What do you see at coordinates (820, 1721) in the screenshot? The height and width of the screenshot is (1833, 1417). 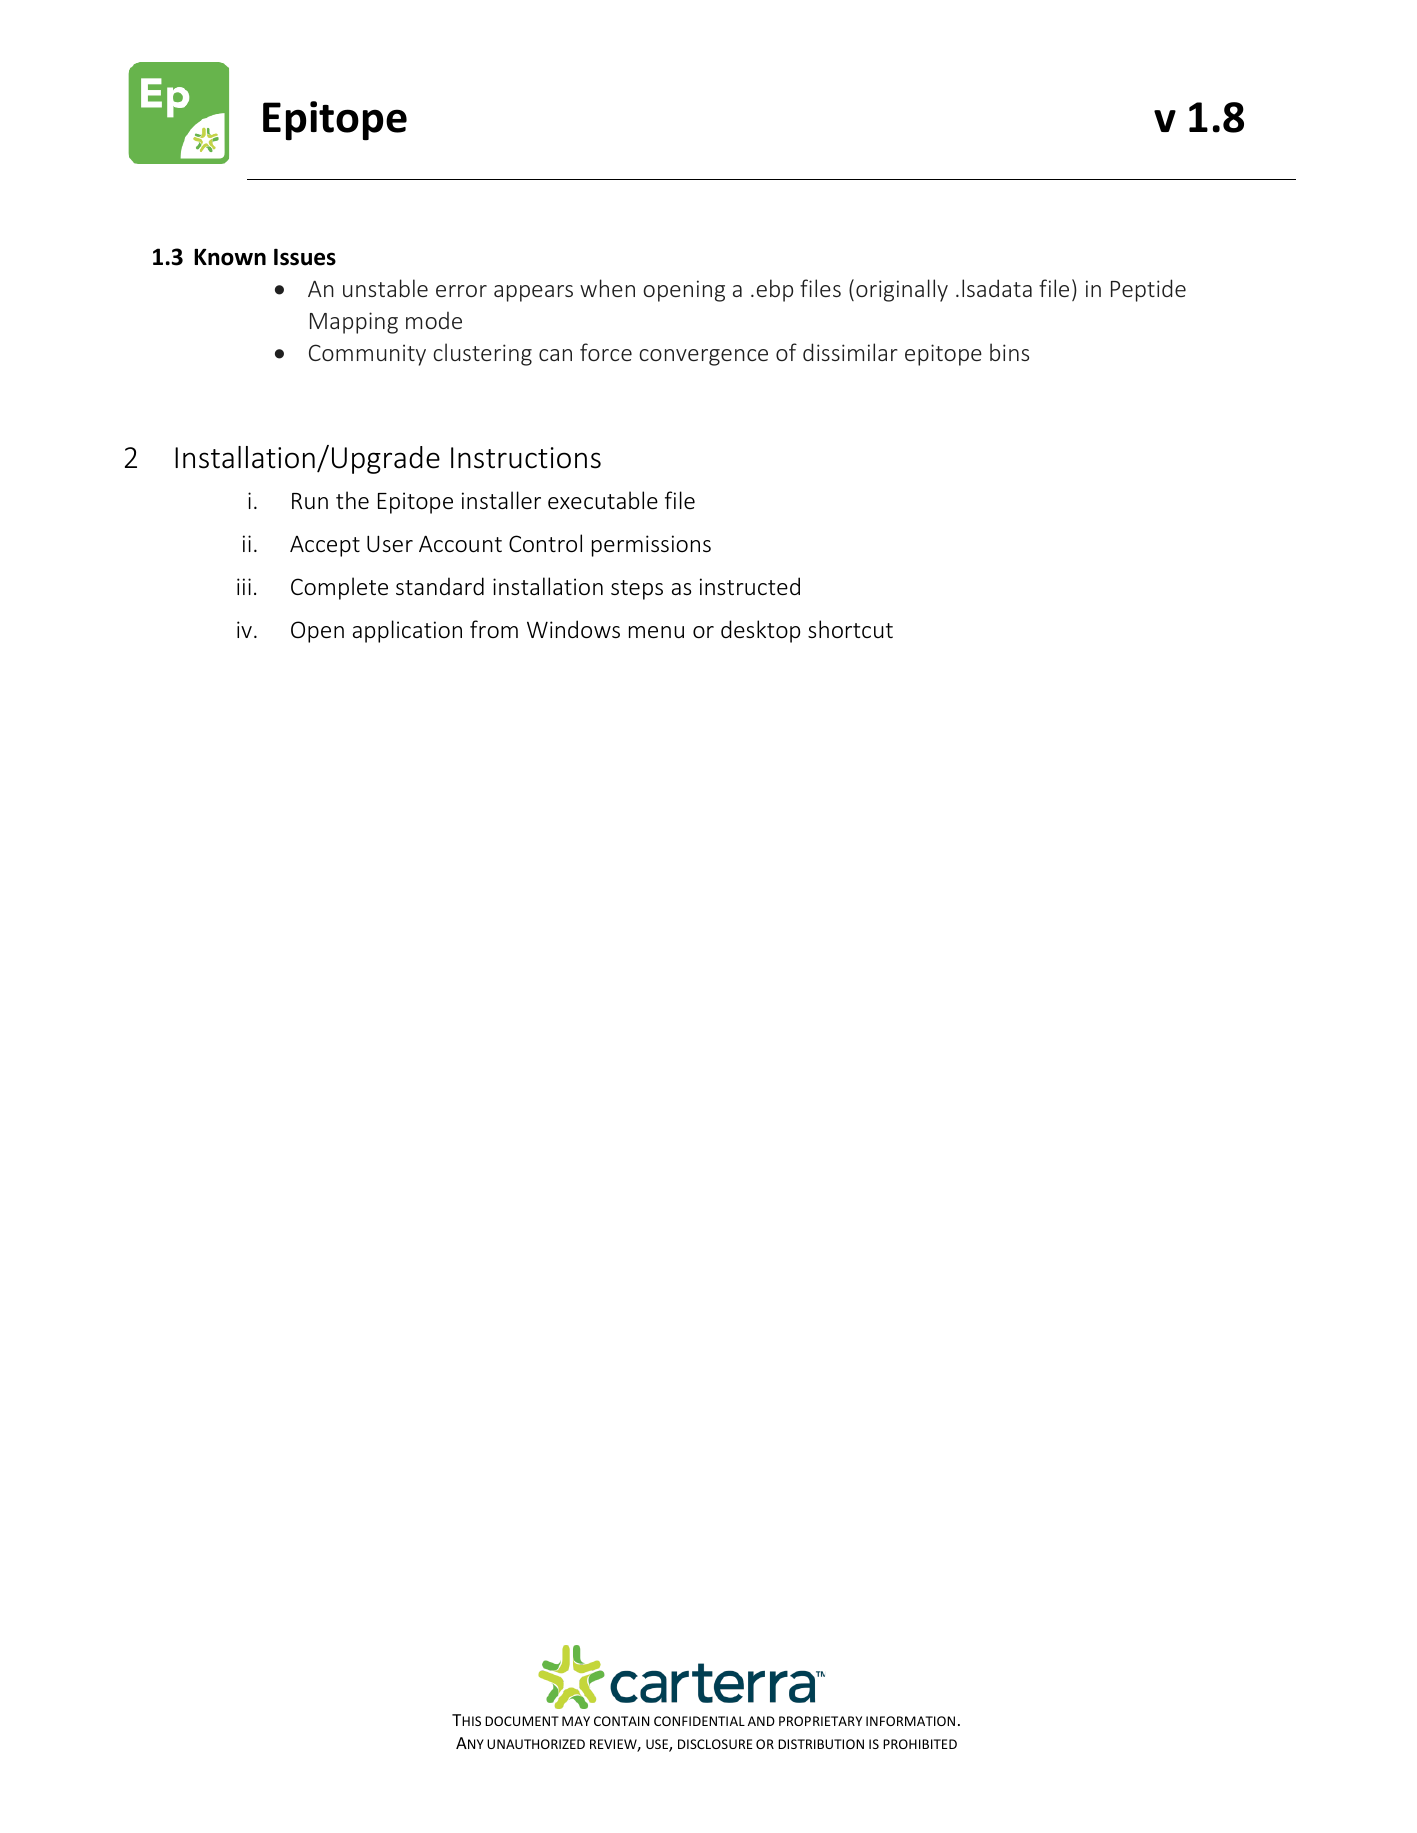 I see `PROPRIETARY` at bounding box center [820, 1721].
